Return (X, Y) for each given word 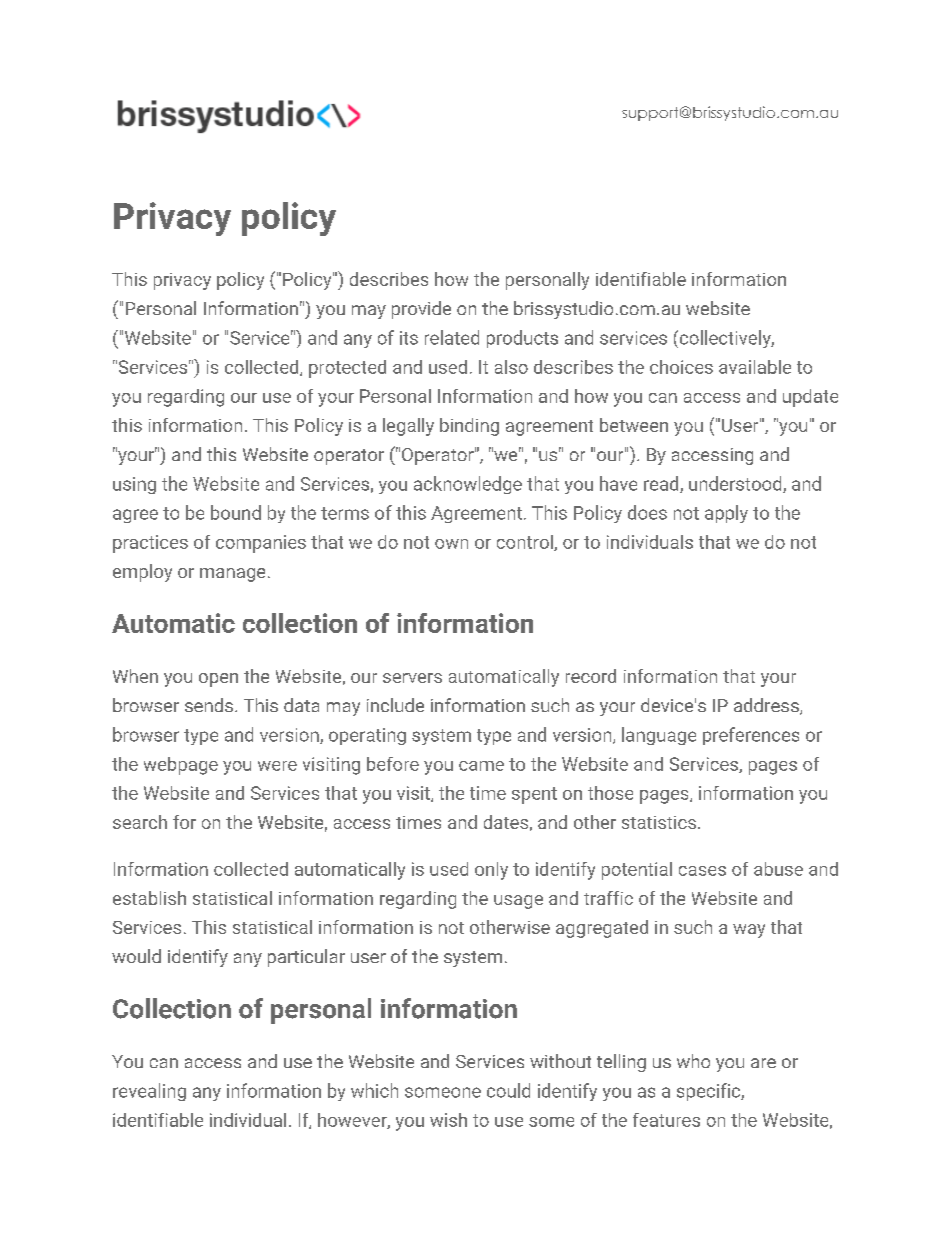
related (452, 337)
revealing (149, 1092)
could (508, 1090)
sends (209, 705)
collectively (724, 339)
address (766, 705)
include (395, 705)
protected (347, 369)
